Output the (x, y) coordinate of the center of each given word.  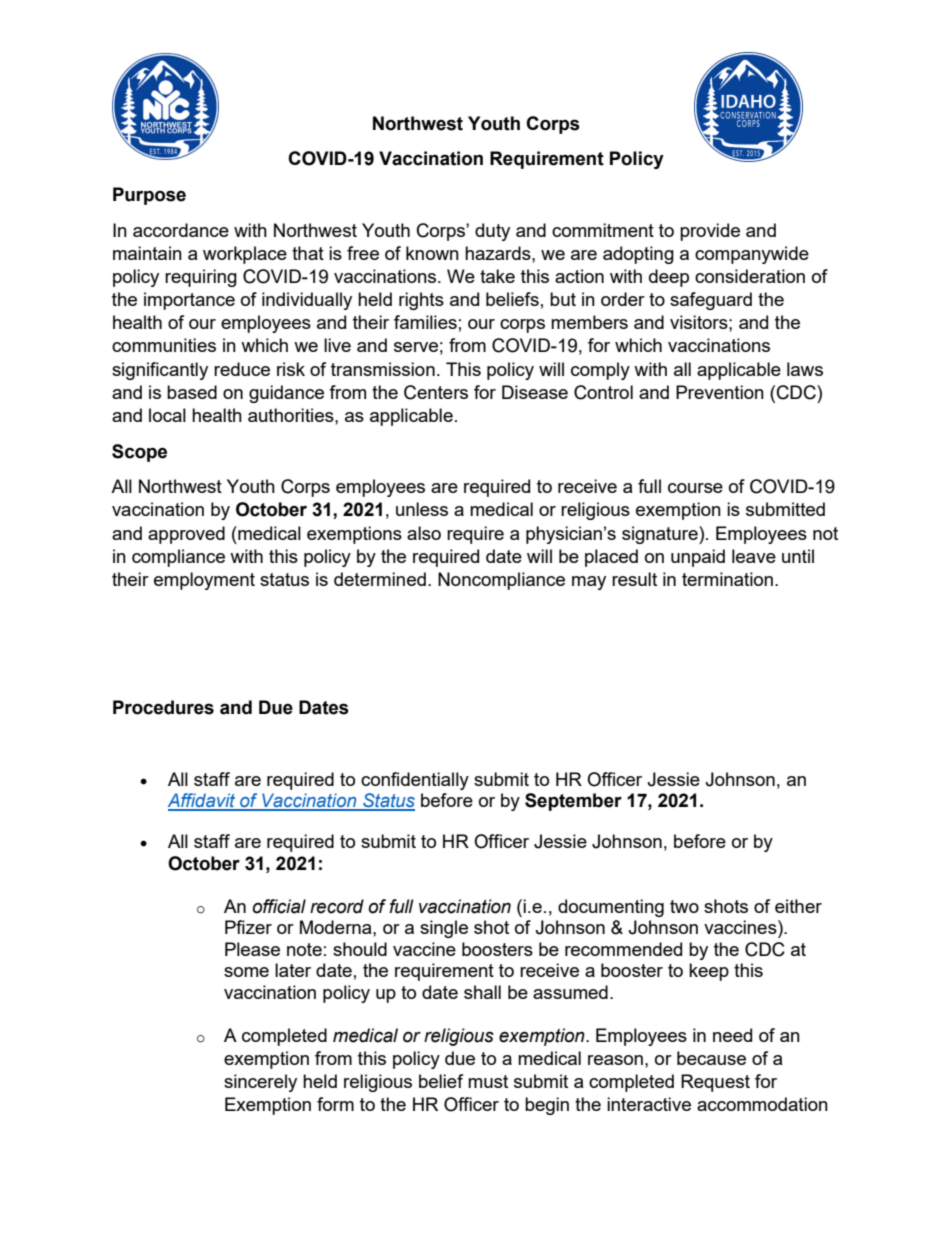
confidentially (415, 781)
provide (710, 232)
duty (492, 232)
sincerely (260, 1083)
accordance (181, 230)
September (573, 802)
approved (186, 535)
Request (715, 1083)
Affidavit (203, 801)
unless (422, 509)
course (695, 488)
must (488, 1081)
